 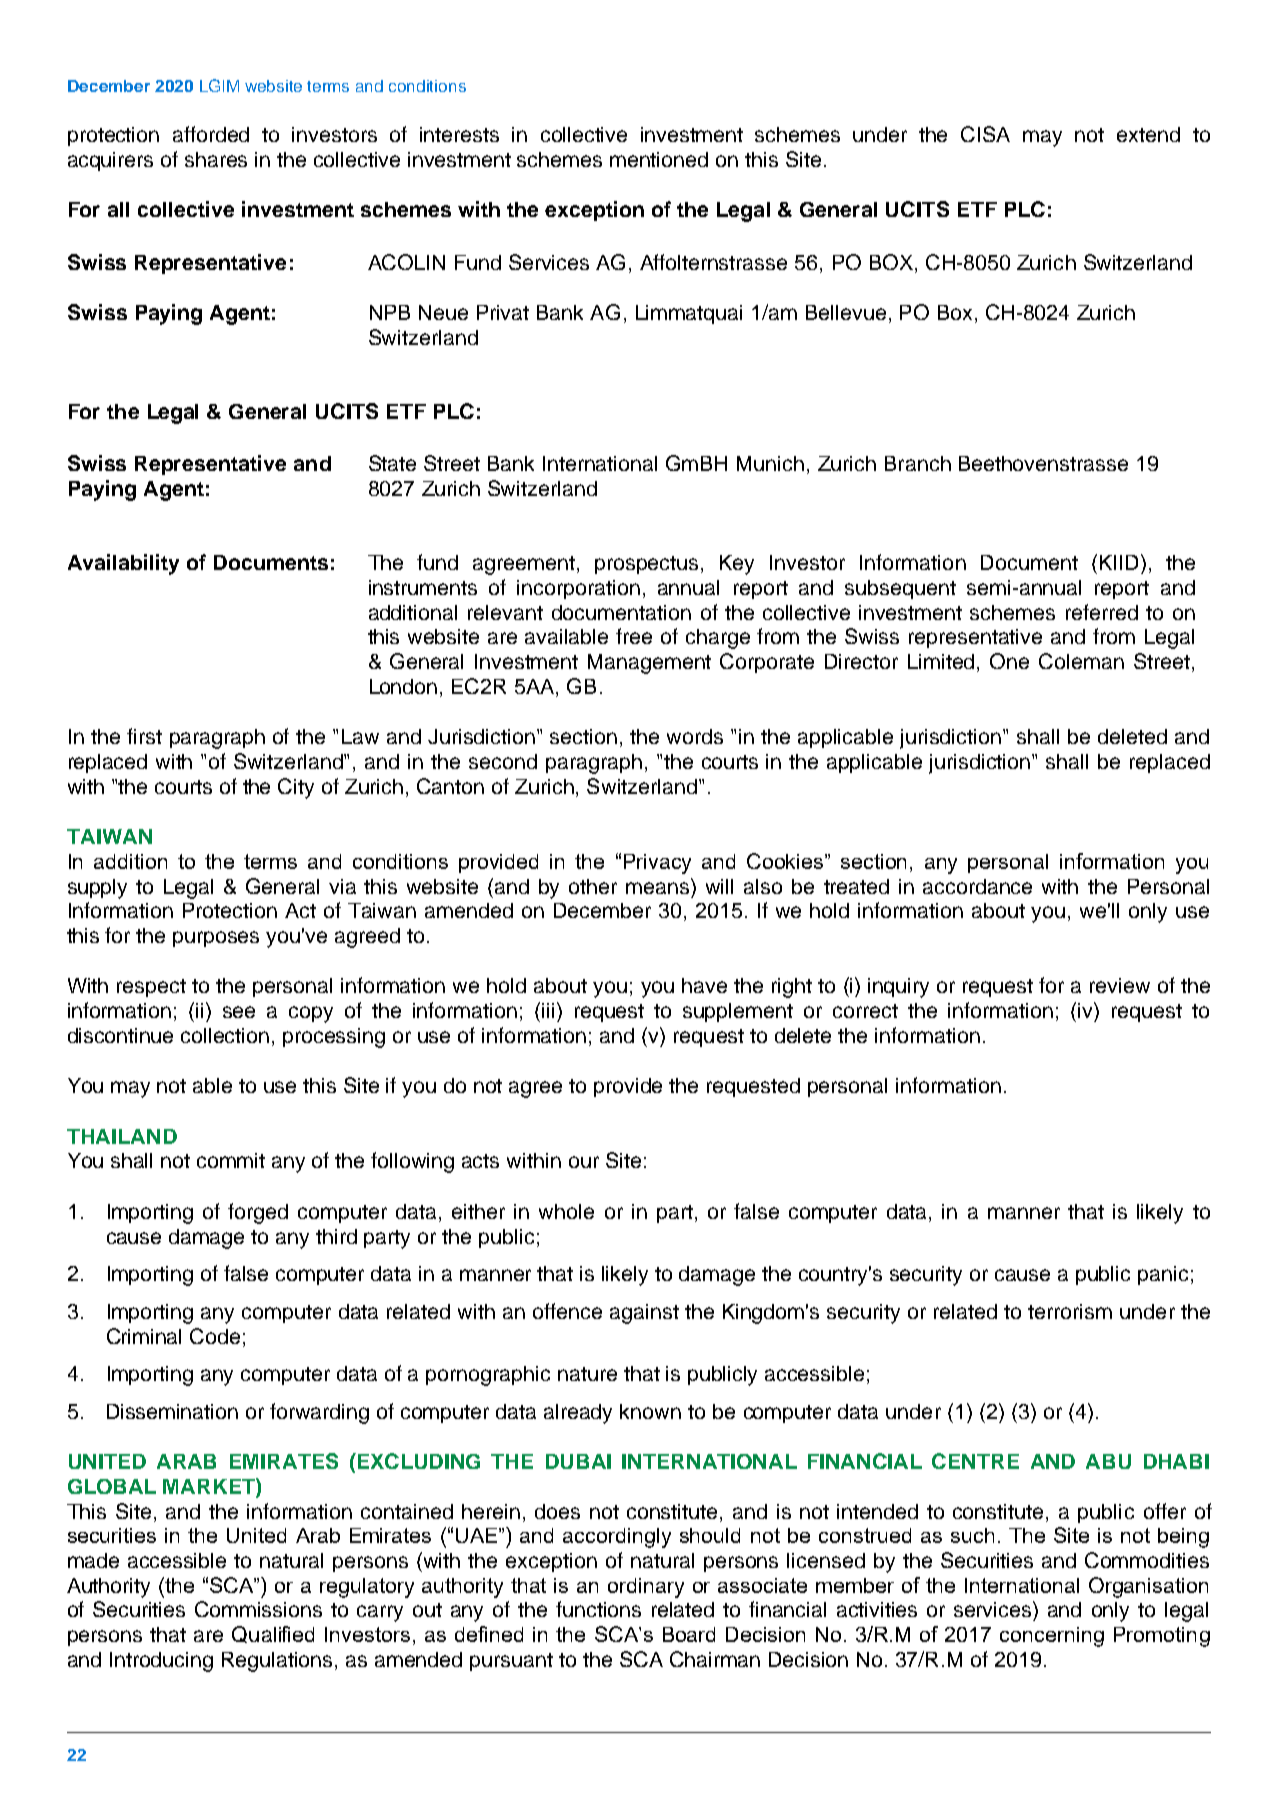 What do you see at coordinates (216, 939) in the page?
I see `purposes` at bounding box center [216, 939].
